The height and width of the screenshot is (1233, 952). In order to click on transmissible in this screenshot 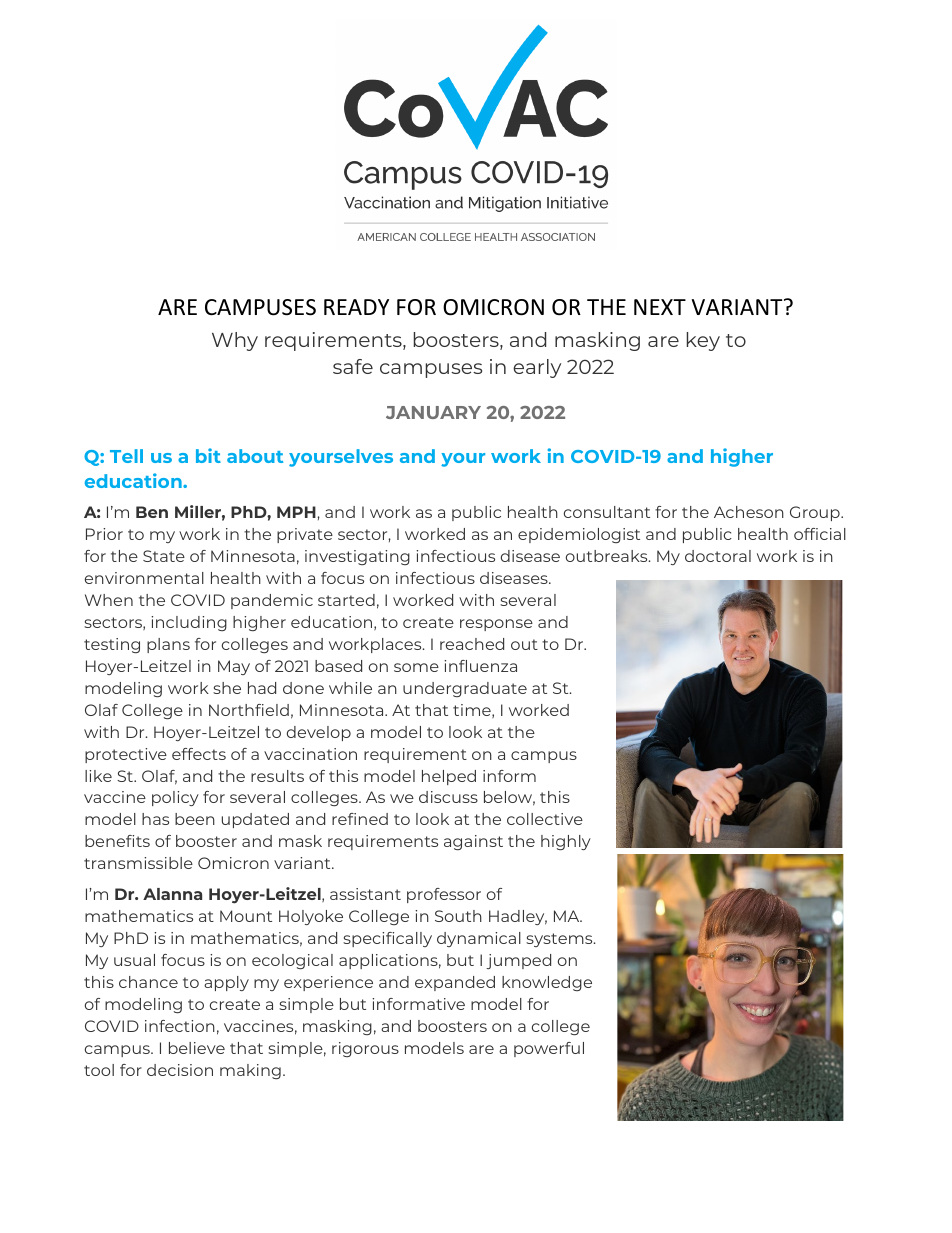, I will do `click(138, 863)`.
